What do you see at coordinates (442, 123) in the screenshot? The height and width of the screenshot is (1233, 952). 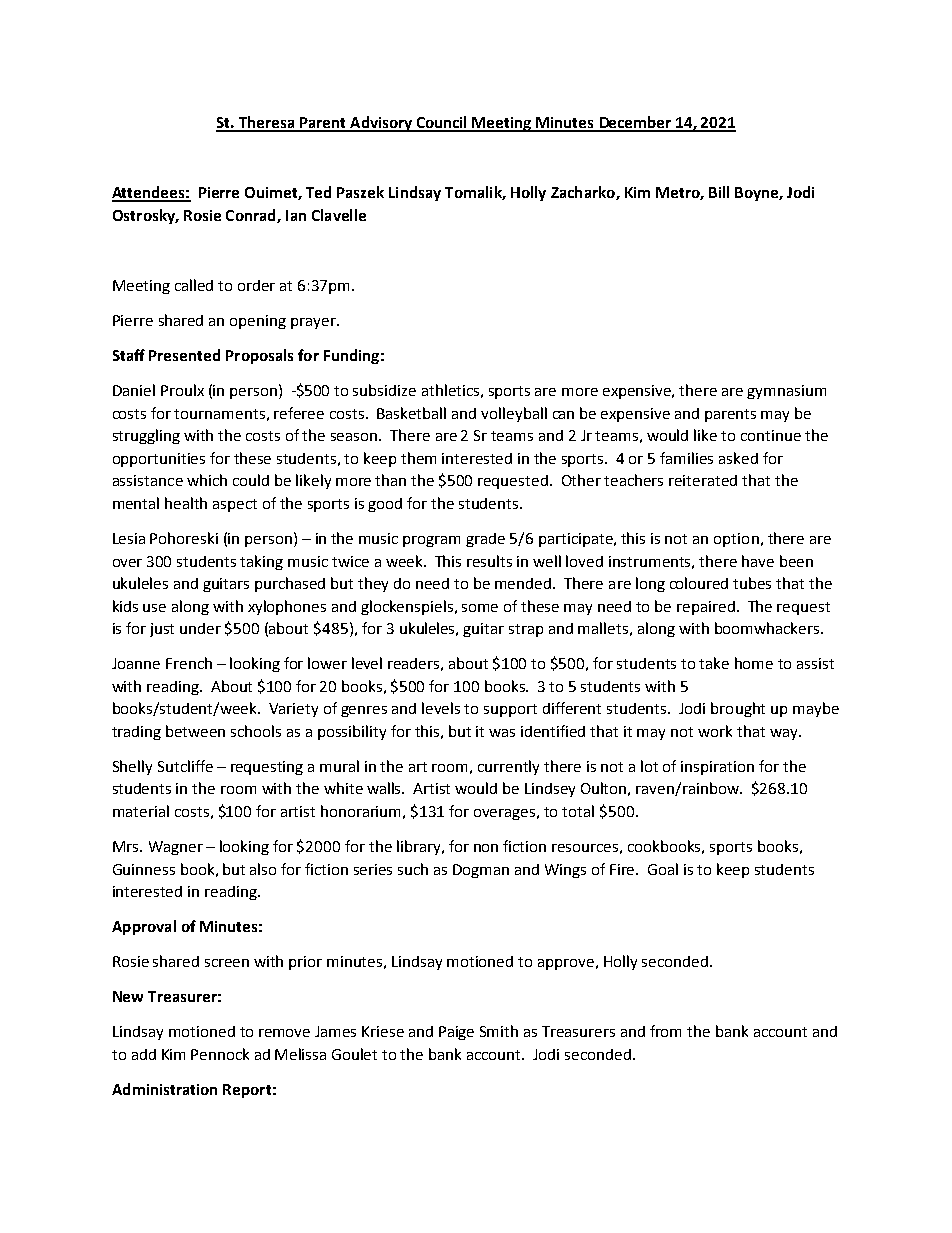 I see `Council` at bounding box center [442, 123].
